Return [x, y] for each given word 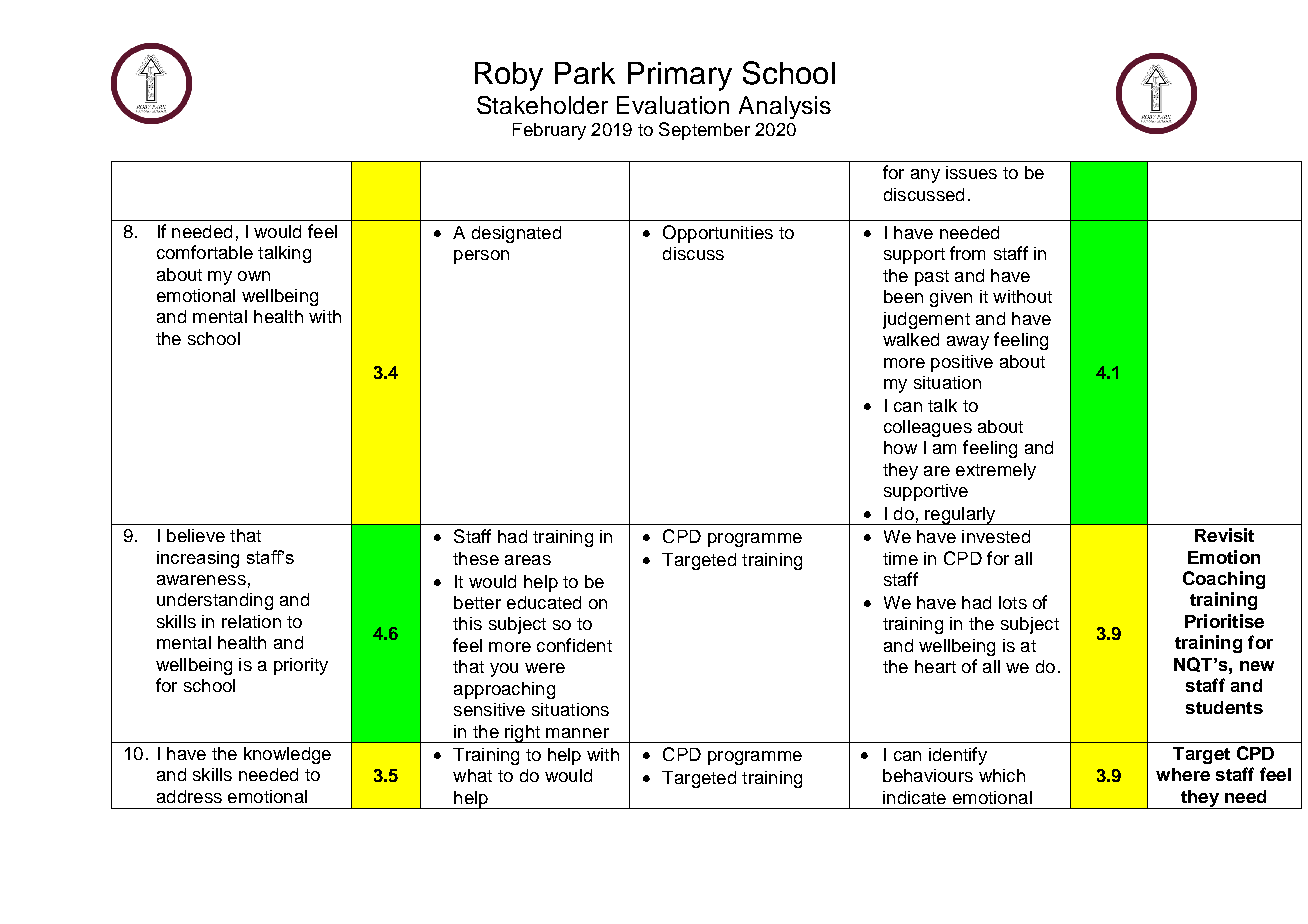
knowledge [287, 755]
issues [971, 172]
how [900, 447]
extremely [996, 471]
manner [577, 733]
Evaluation [673, 105]
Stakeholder [542, 105]
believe [196, 535]
